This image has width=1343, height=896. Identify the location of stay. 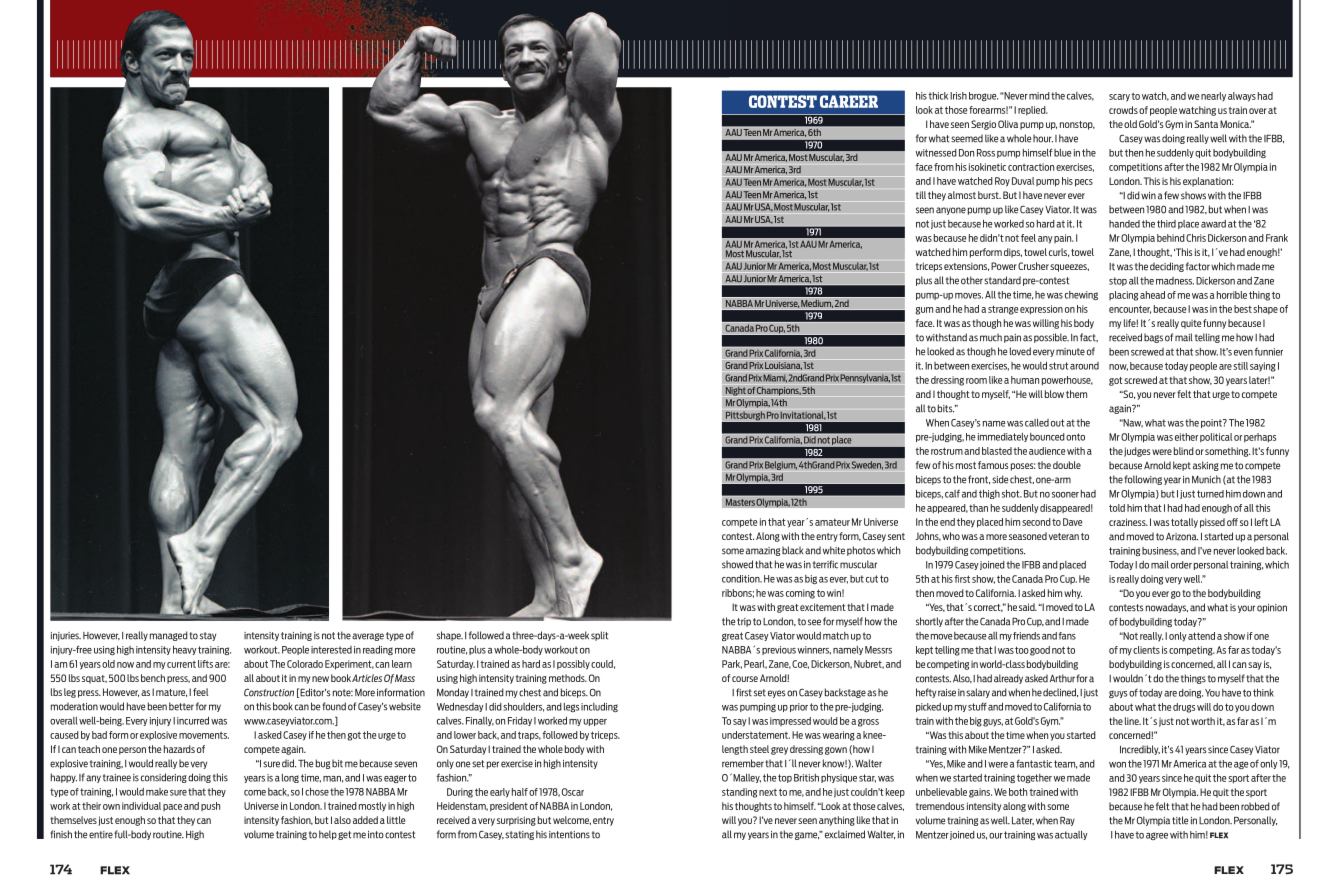
(208, 636).
